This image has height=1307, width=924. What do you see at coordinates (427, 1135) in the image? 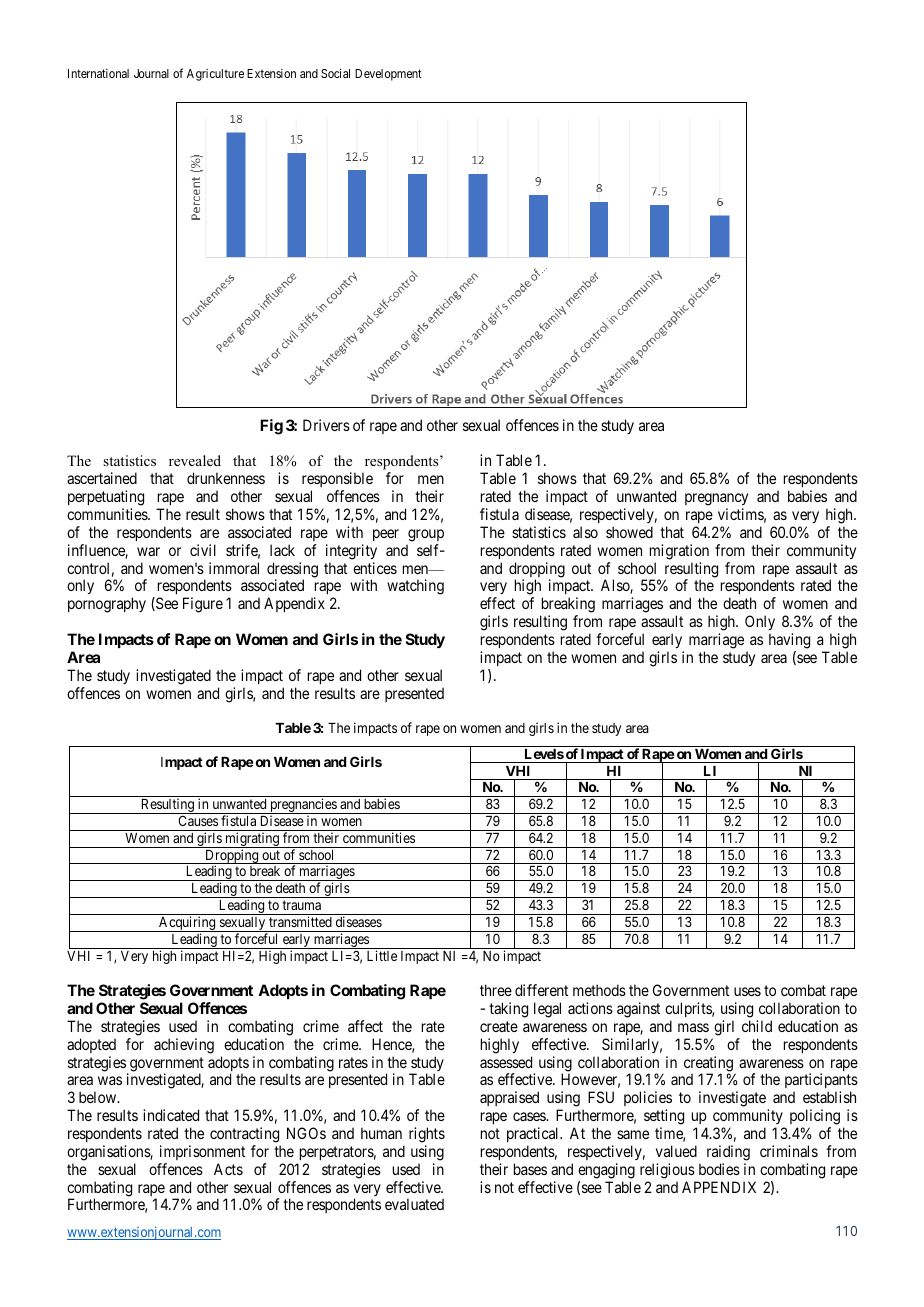
I see `rights` at bounding box center [427, 1135].
